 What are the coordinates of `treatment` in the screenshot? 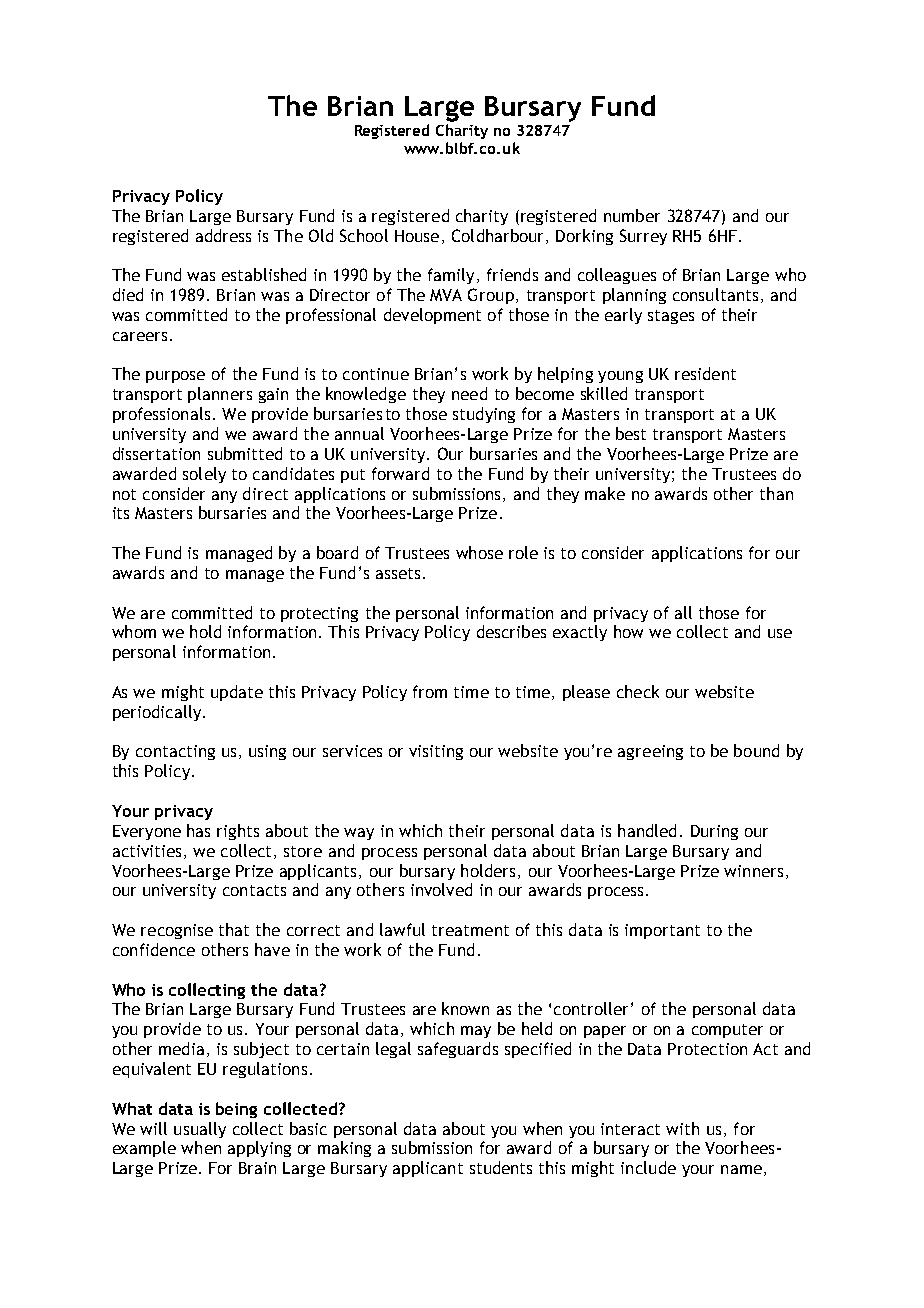 It's located at (470, 930).
